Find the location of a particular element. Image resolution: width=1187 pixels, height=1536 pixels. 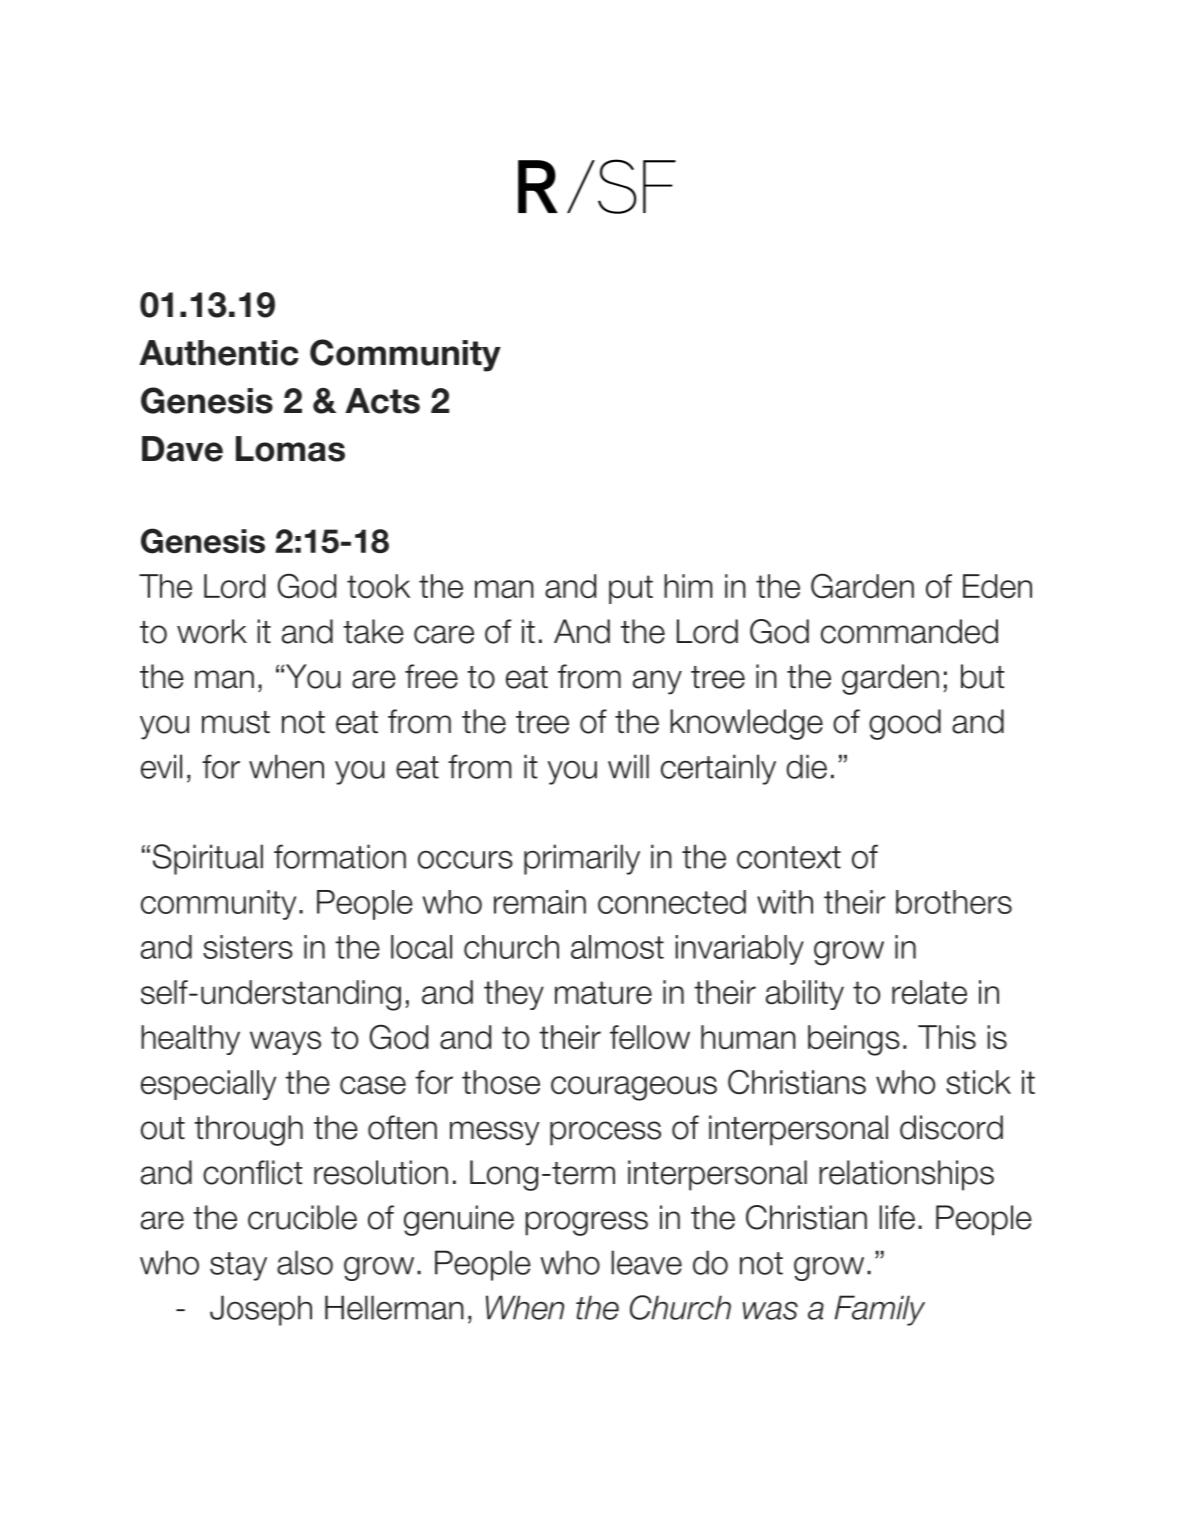

stay is located at coordinates (238, 1266).
